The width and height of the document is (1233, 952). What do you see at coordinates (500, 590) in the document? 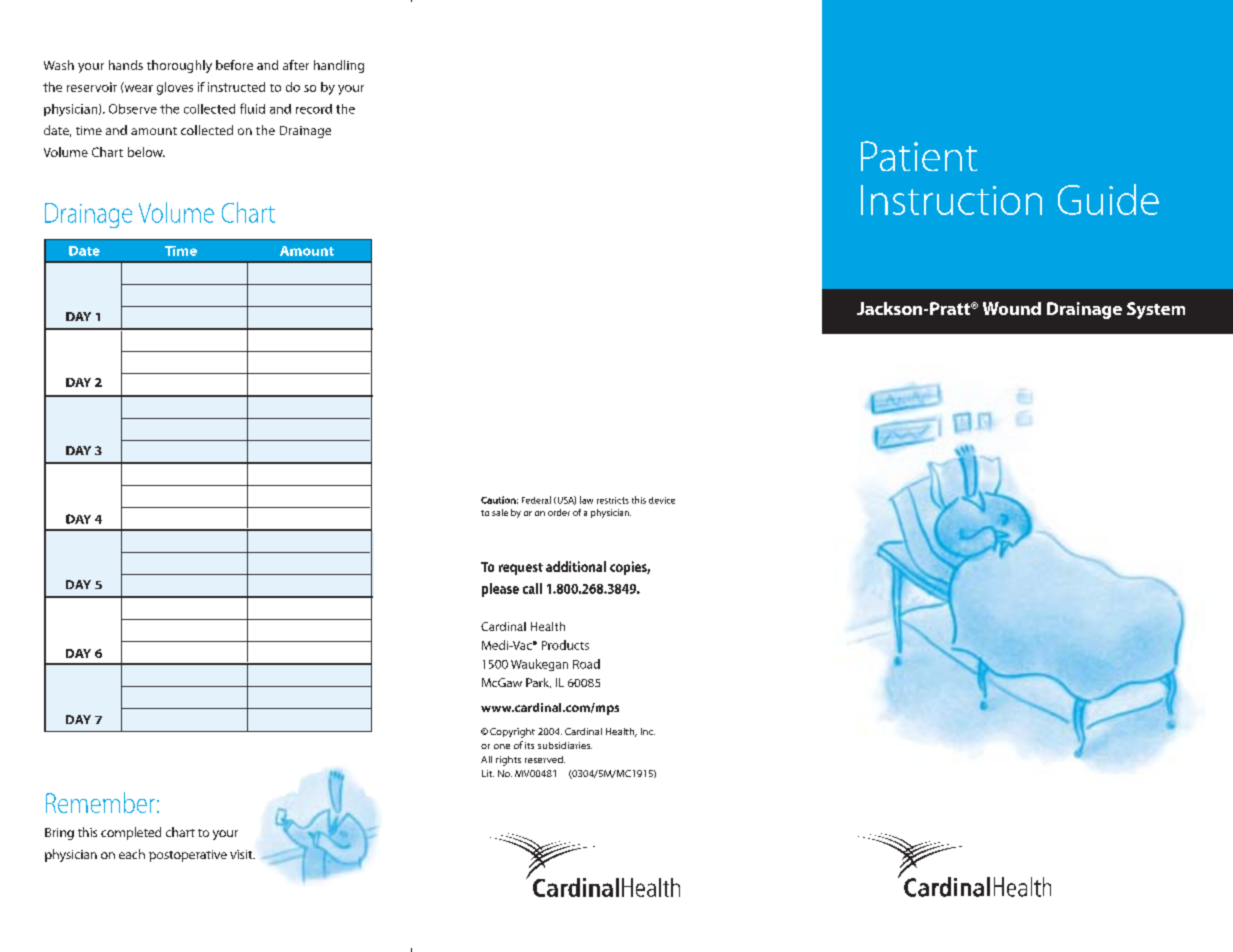
I see `please` at bounding box center [500, 590].
